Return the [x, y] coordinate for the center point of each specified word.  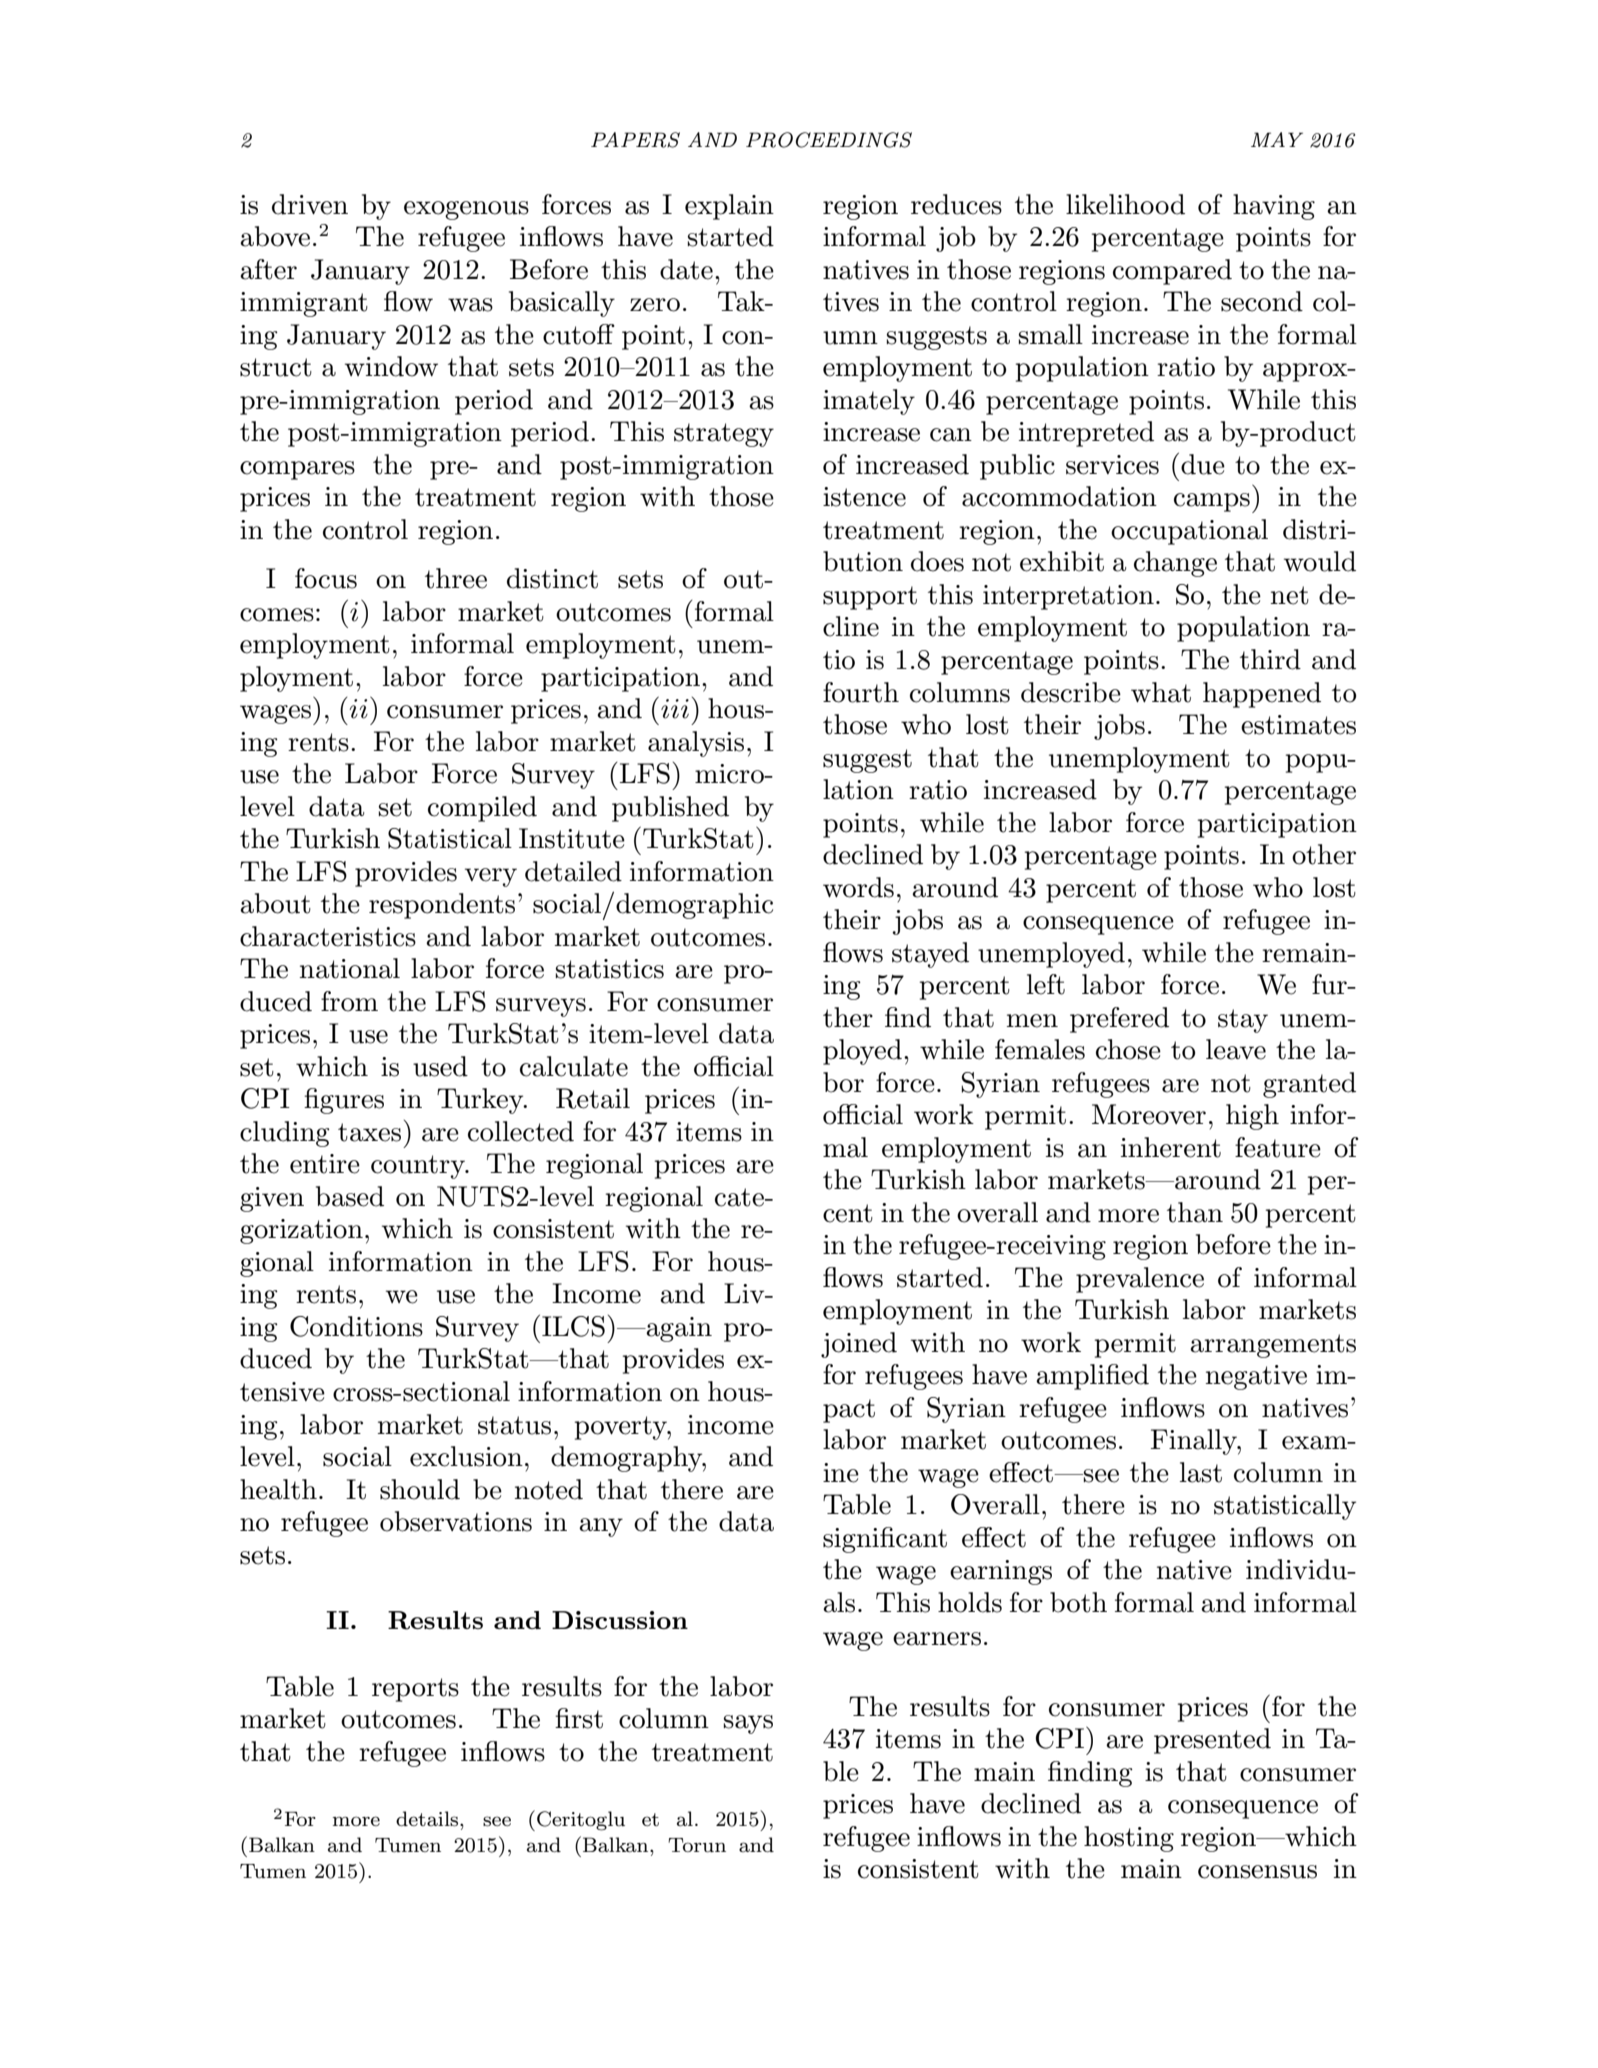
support [870, 598]
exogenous [466, 210]
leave [1236, 1049]
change [1175, 564]
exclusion [466, 1456]
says [748, 1724]
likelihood [1125, 204]
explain [729, 207]
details [428, 1819]
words [858, 887]
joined [859, 1345]
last [1201, 1472]
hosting [1129, 1839]
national [350, 968]
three [456, 578]
